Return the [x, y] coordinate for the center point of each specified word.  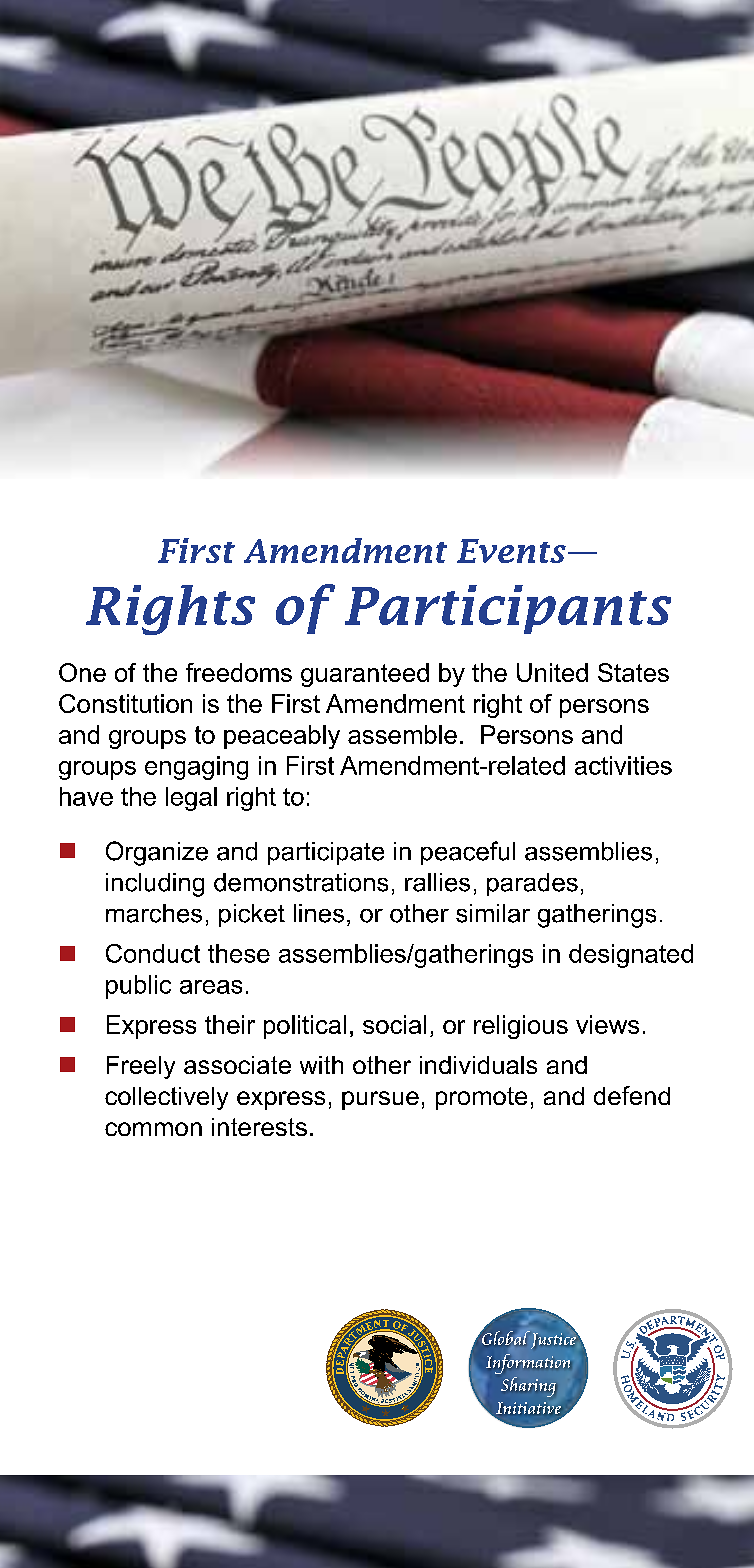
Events [511, 551]
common [153, 1129]
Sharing [528, 1387]
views [607, 1024]
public [138, 987]
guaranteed [365, 675]
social [394, 1024]
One [82, 672]
